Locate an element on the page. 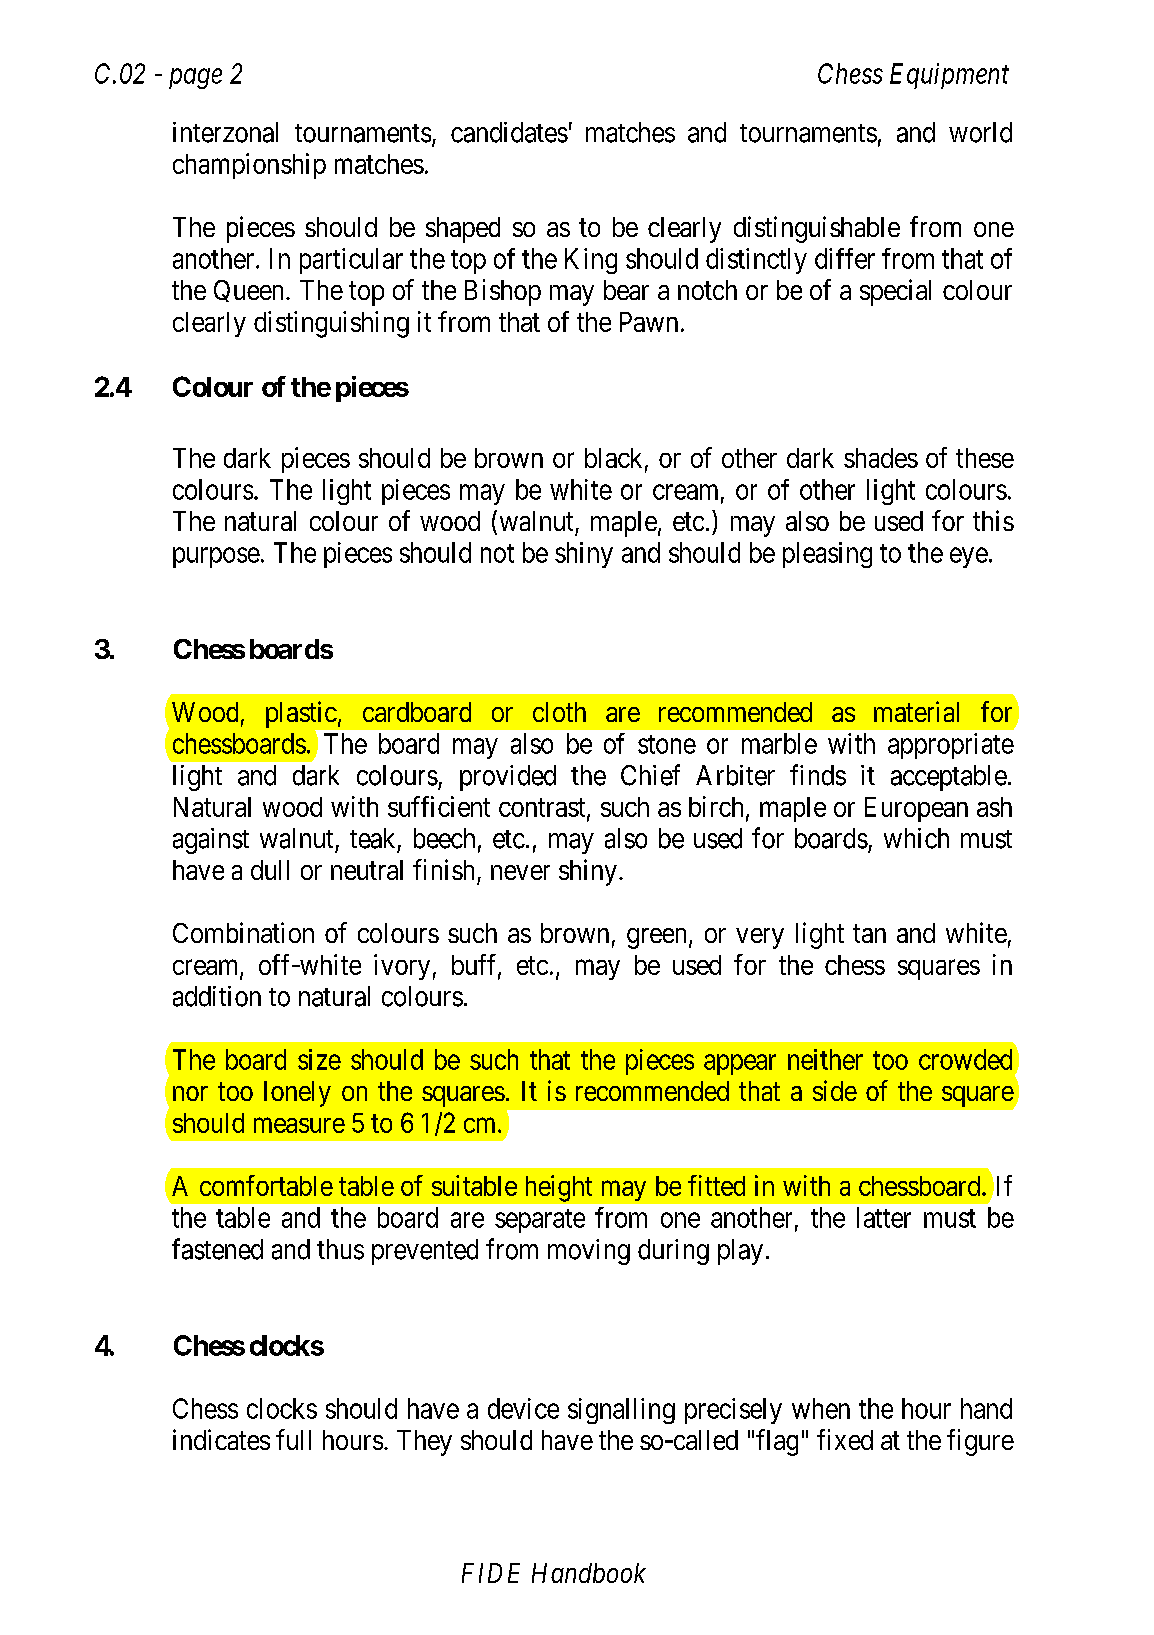 The image size is (1154, 1635). Pawn is located at coordinates (649, 322).
